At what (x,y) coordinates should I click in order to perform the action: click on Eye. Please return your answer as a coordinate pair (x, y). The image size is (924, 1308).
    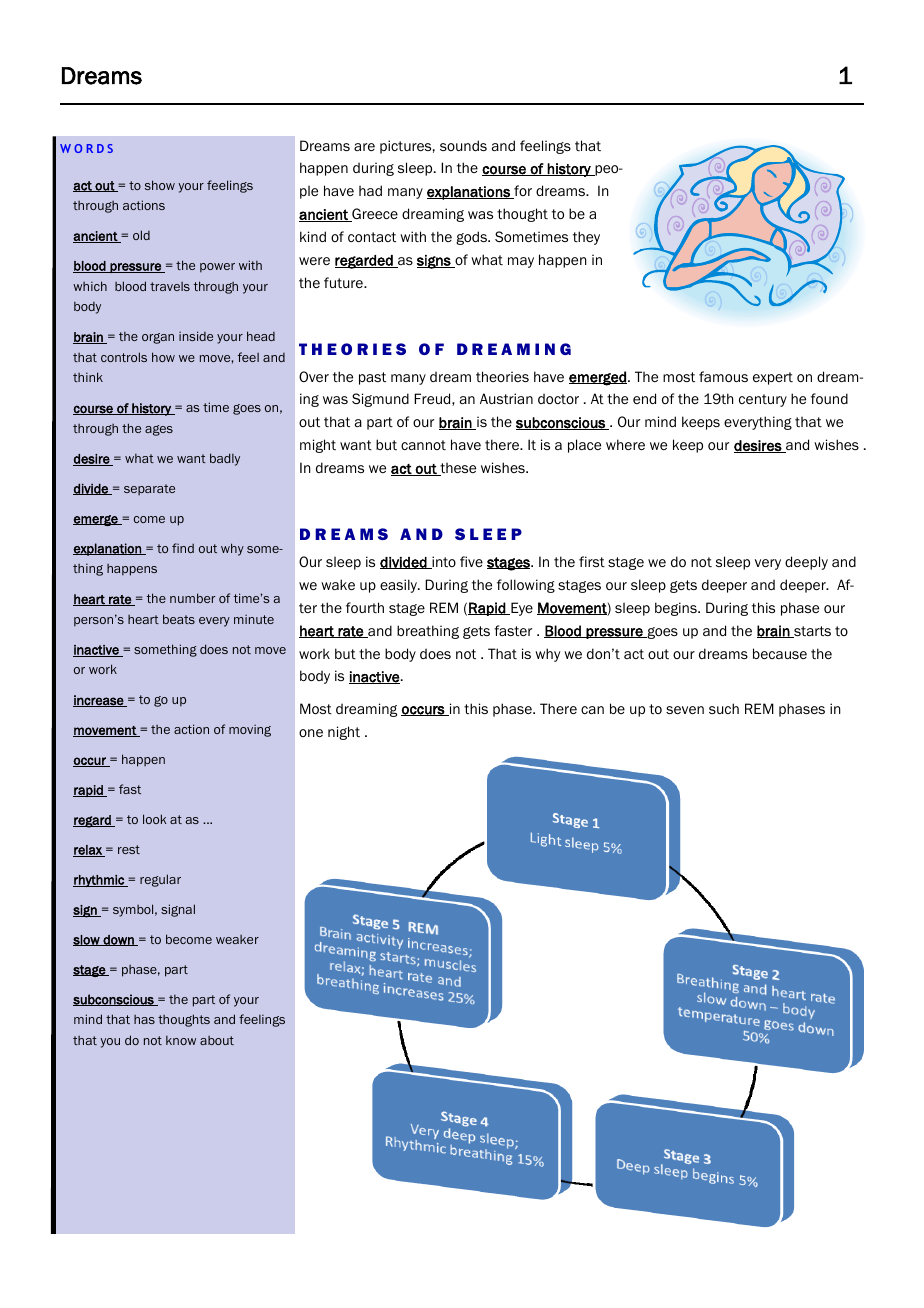
    Looking at the image, I should click on (521, 609).
